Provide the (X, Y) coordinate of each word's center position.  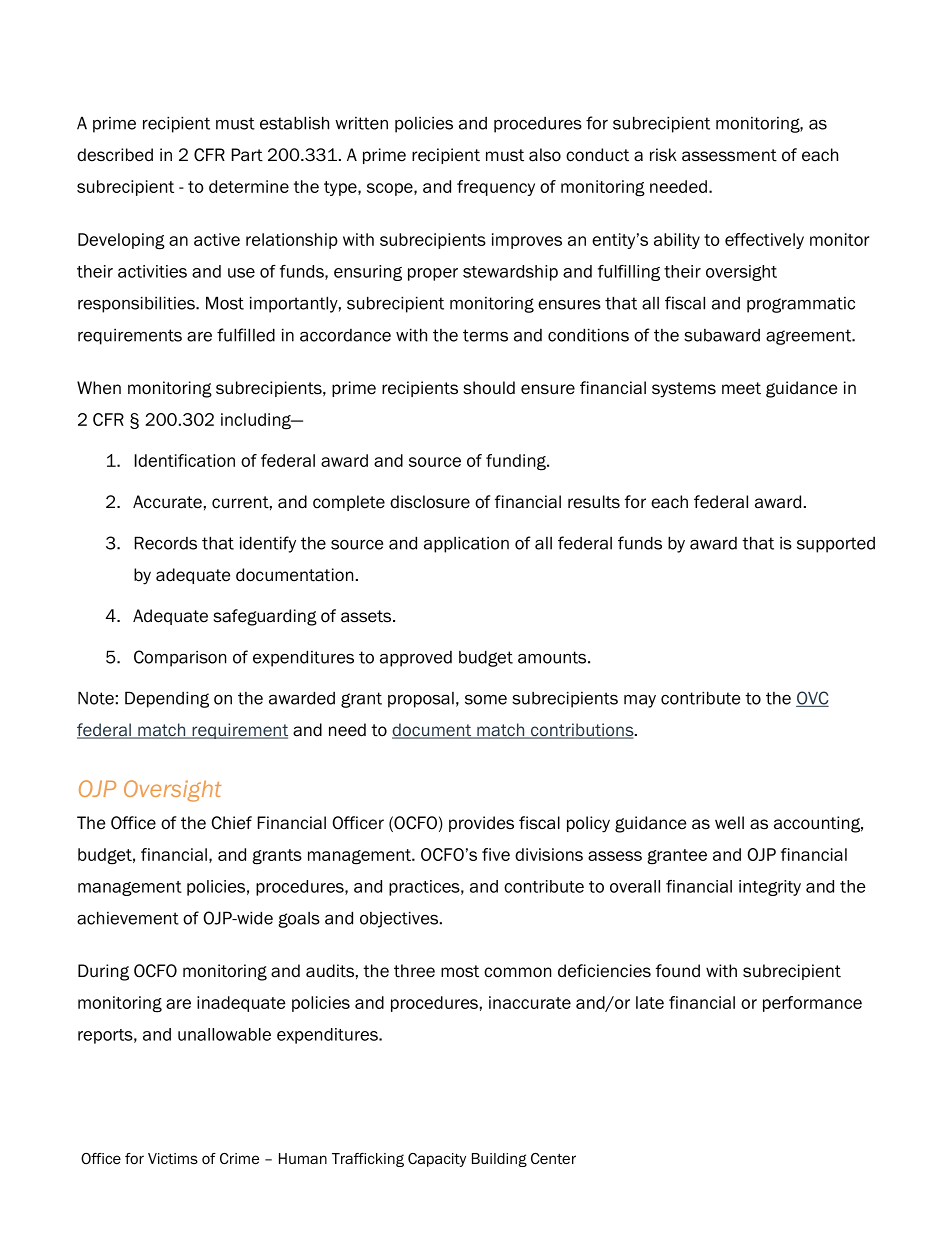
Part (247, 155)
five (496, 854)
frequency (496, 188)
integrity (770, 888)
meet (741, 388)
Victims (173, 1158)
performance (812, 1004)
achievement (128, 918)
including (257, 421)
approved (416, 659)
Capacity (437, 1160)
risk (663, 155)
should (489, 388)
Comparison (180, 658)
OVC (812, 699)
